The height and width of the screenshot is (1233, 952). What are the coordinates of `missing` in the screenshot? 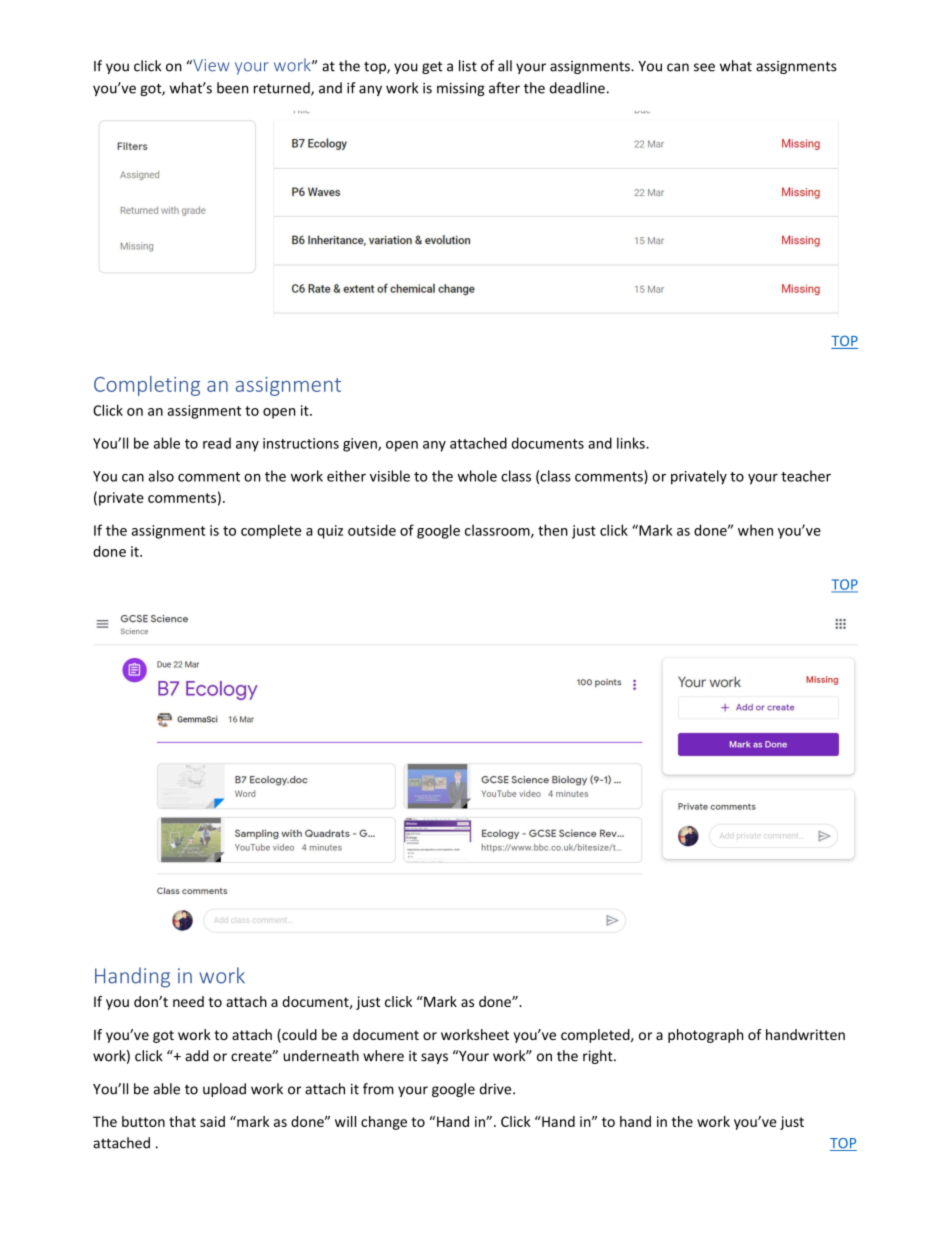 It's located at (461, 89).
